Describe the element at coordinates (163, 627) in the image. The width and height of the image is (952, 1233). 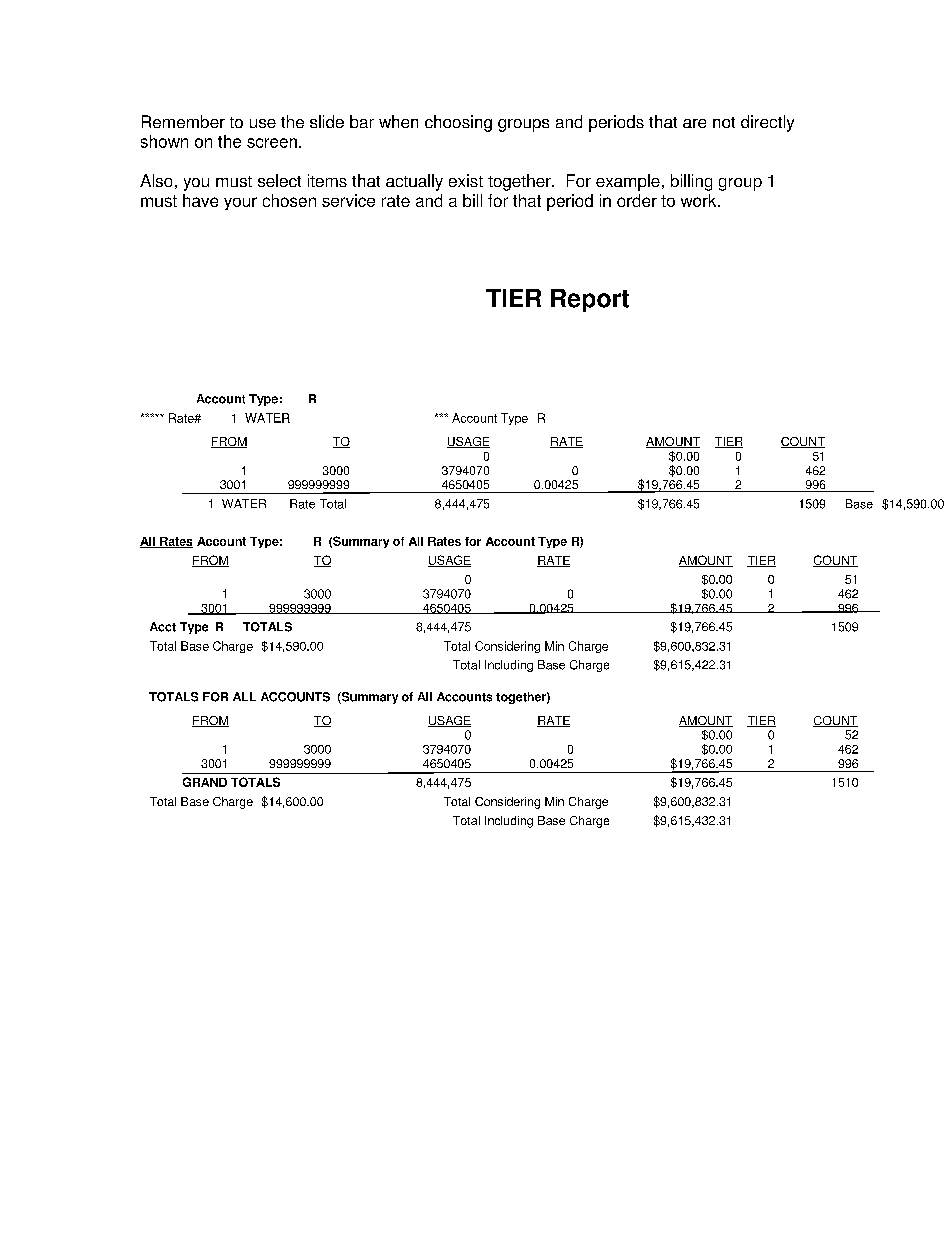
I see `Acct` at that location.
